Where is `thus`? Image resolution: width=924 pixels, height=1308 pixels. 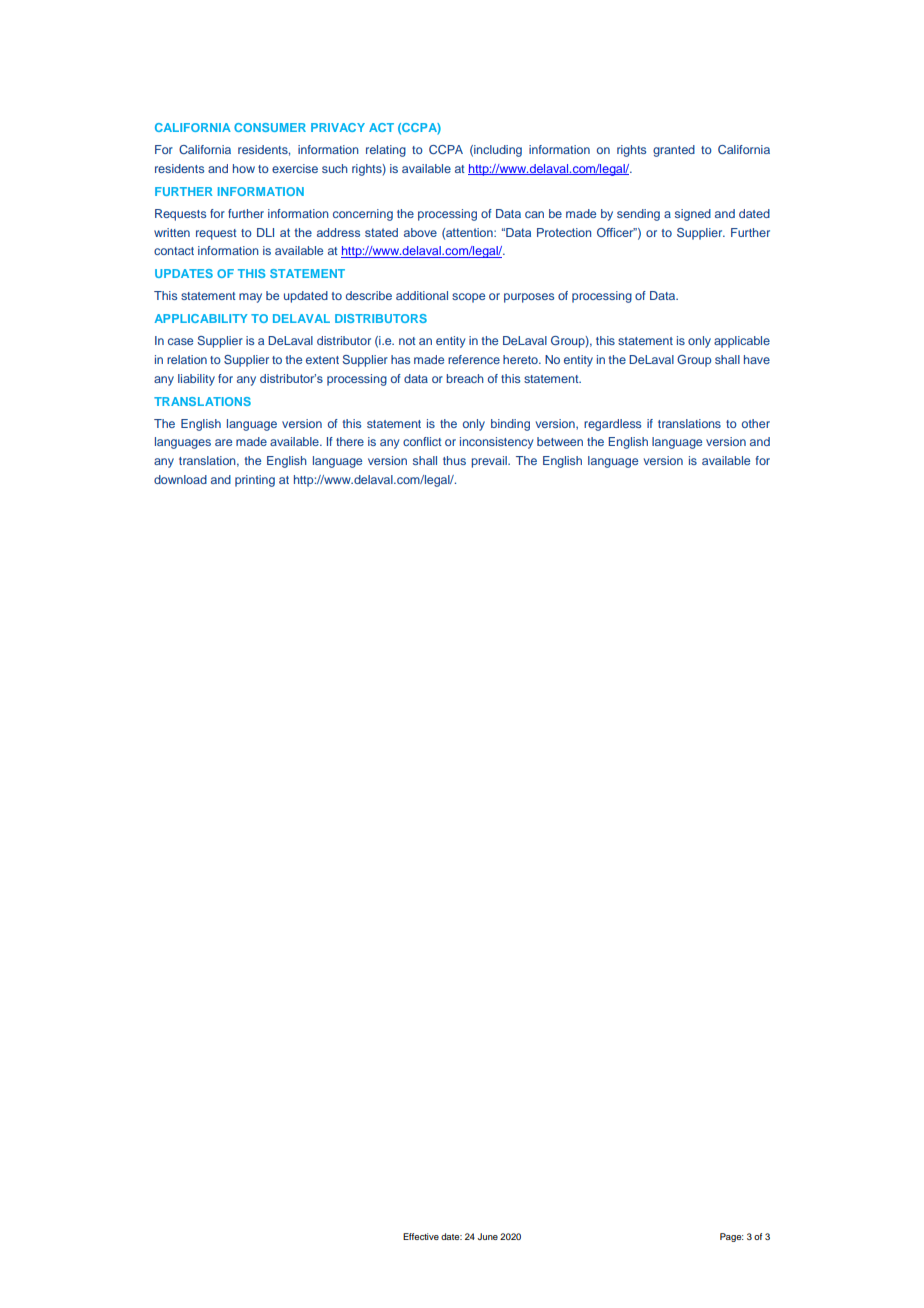
thus is located at coordinates (454, 460).
